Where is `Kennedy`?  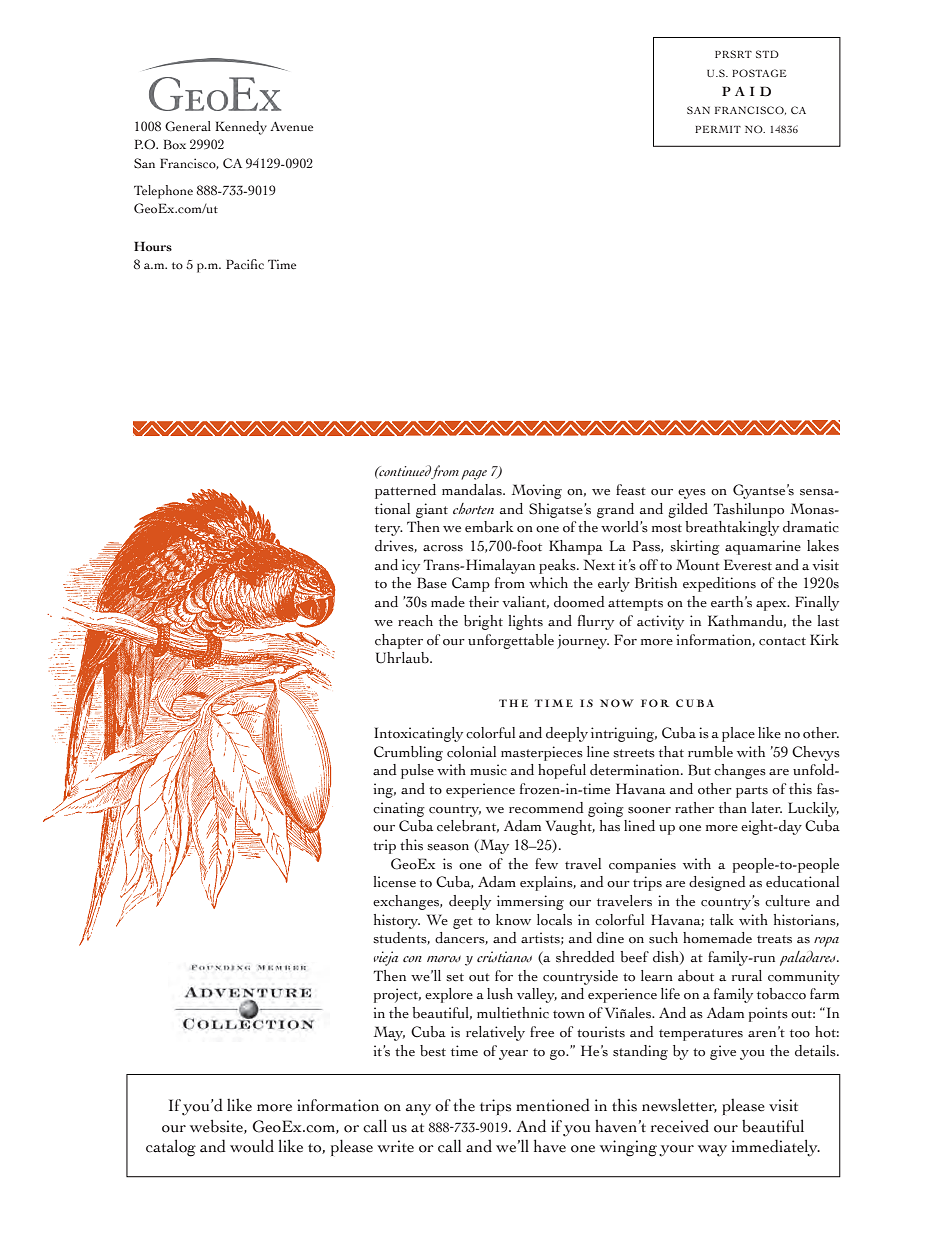 Kennedy is located at coordinates (241, 128).
